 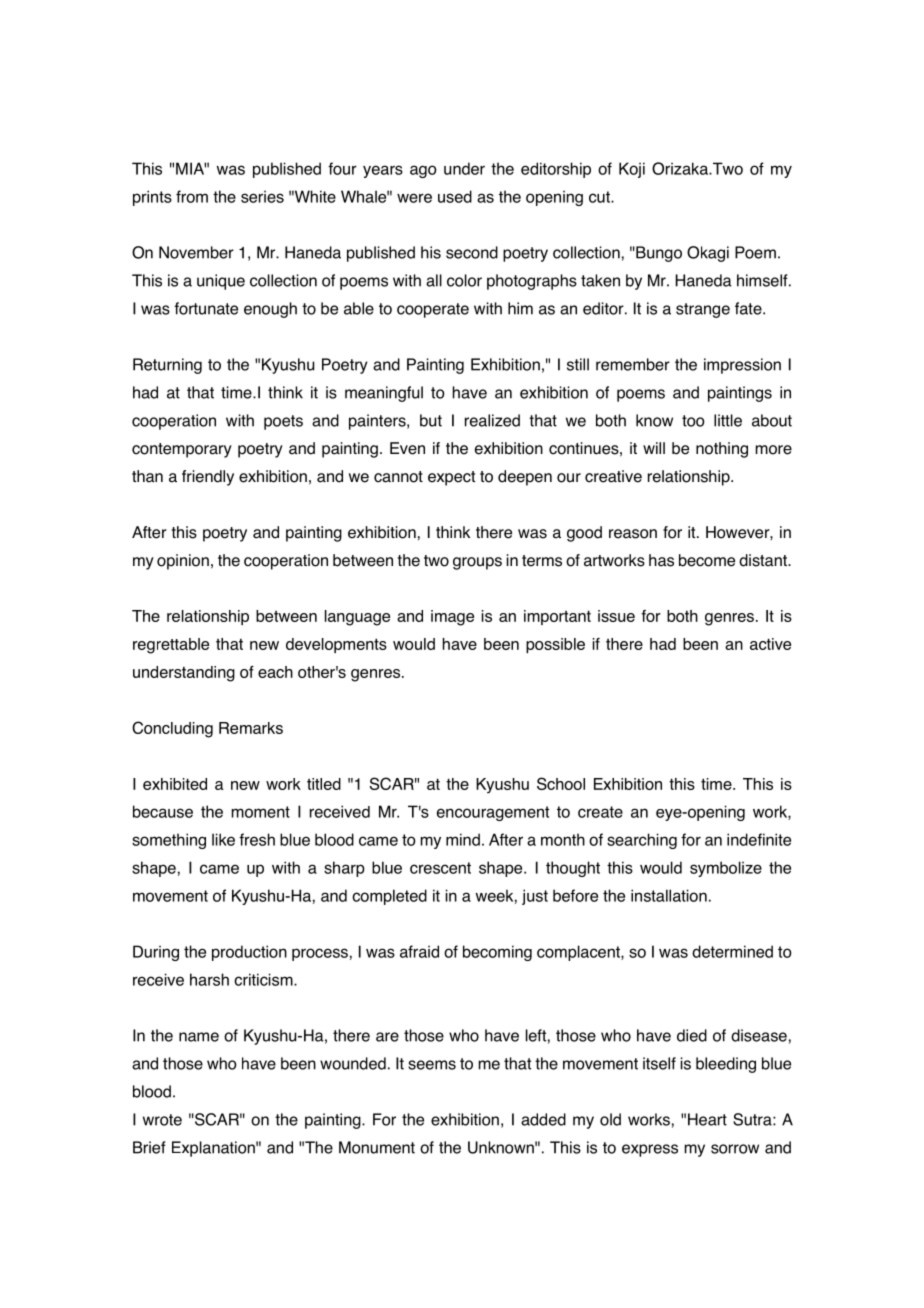 I want to click on wrote, so click(x=162, y=1120).
